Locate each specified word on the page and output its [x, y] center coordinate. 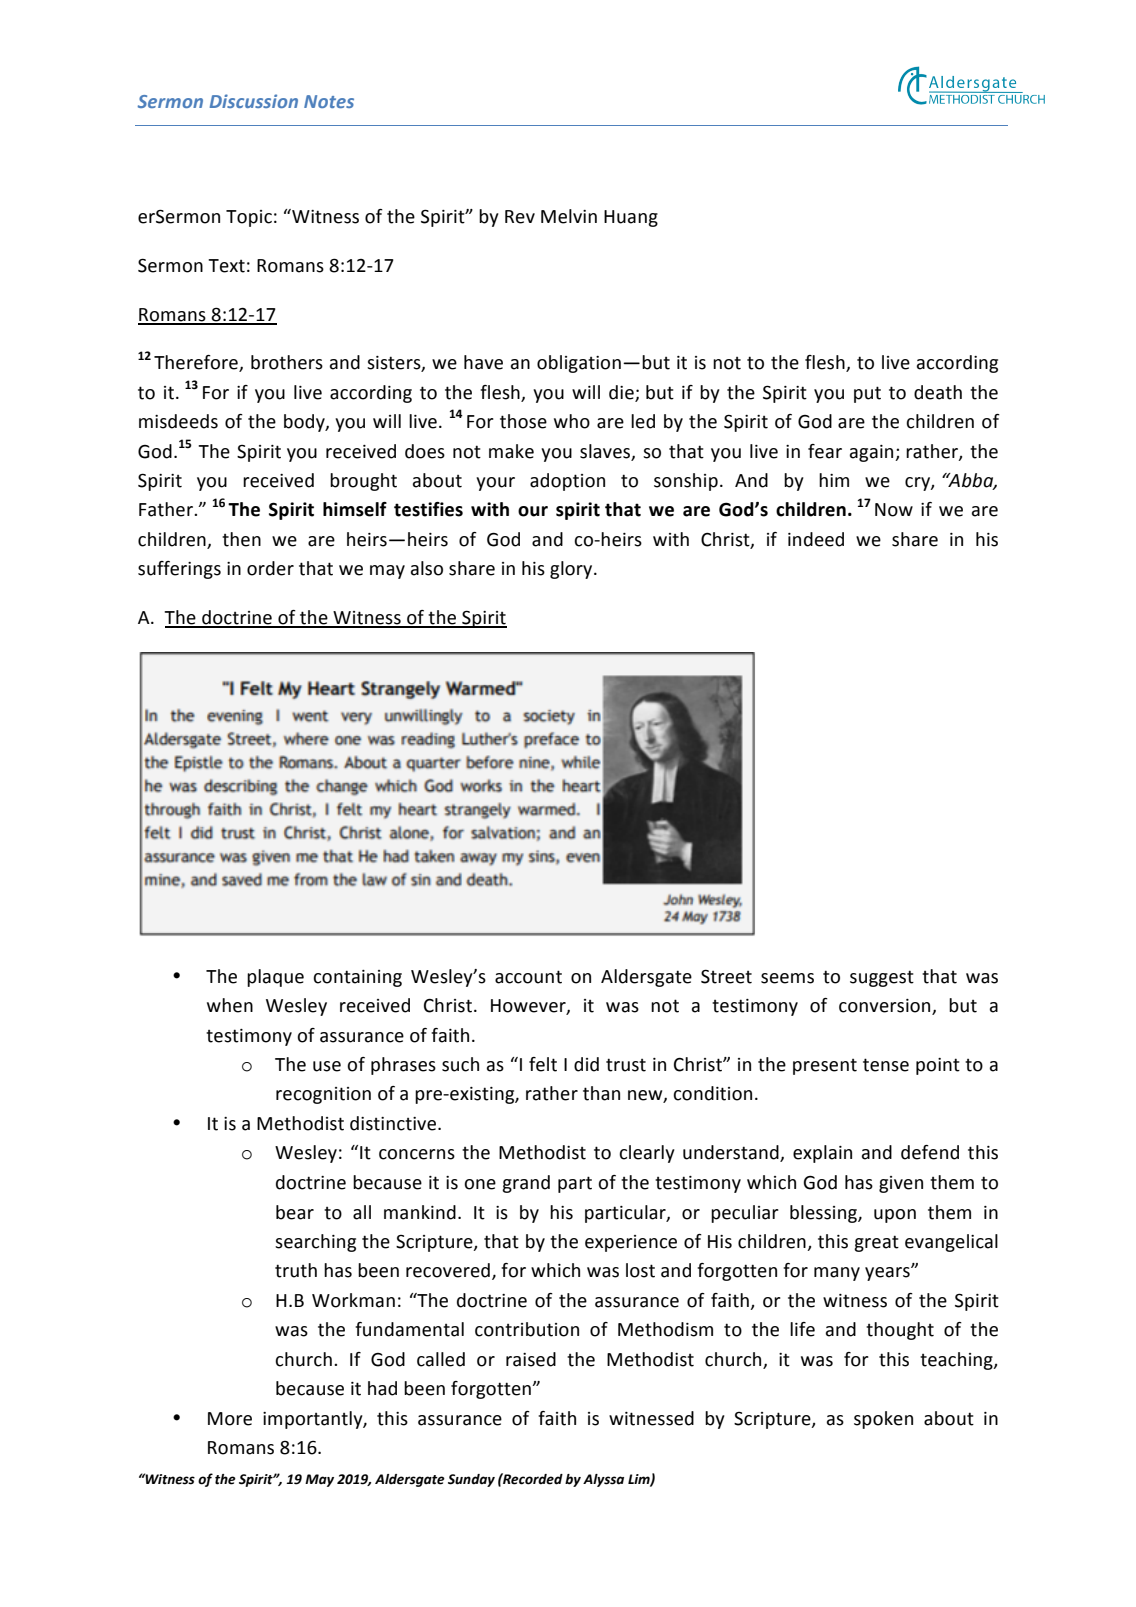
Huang [631, 218]
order [270, 568]
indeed [816, 539]
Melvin [569, 216]
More [230, 1419]
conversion [886, 1007]
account [528, 977]
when [230, 1005]
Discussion [254, 101]
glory [572, 570]
